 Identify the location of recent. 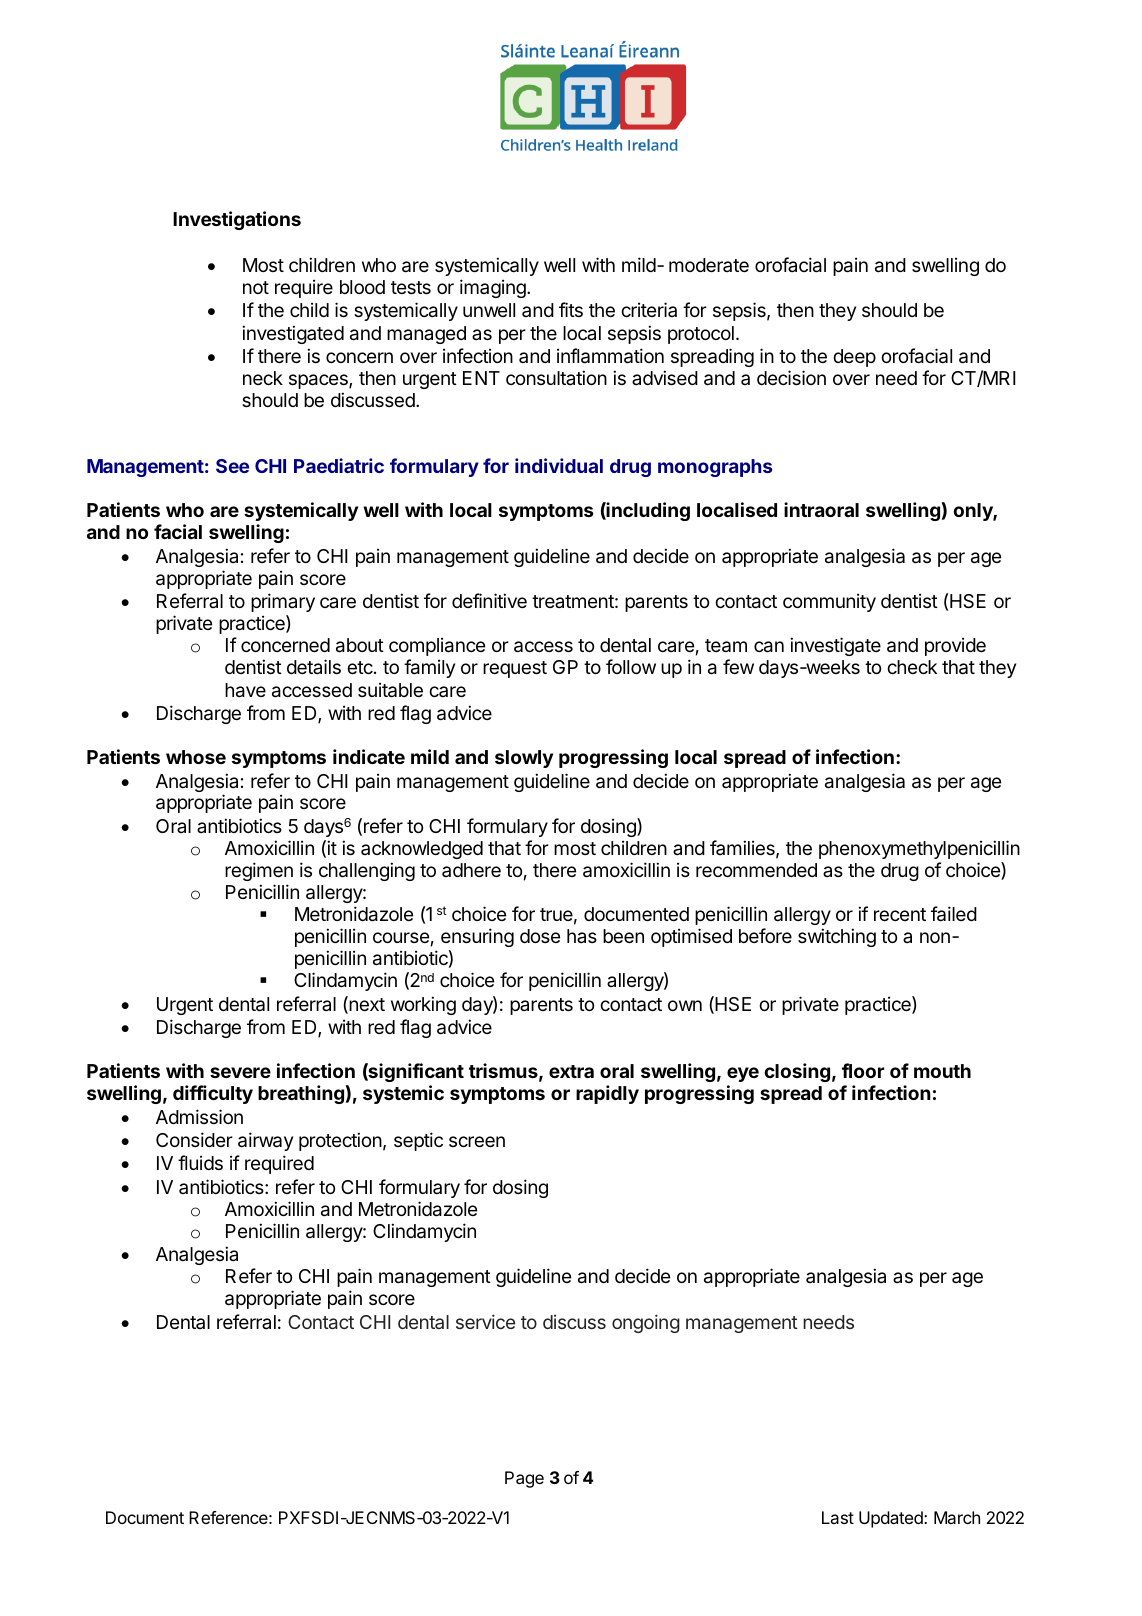
(900, 914).
